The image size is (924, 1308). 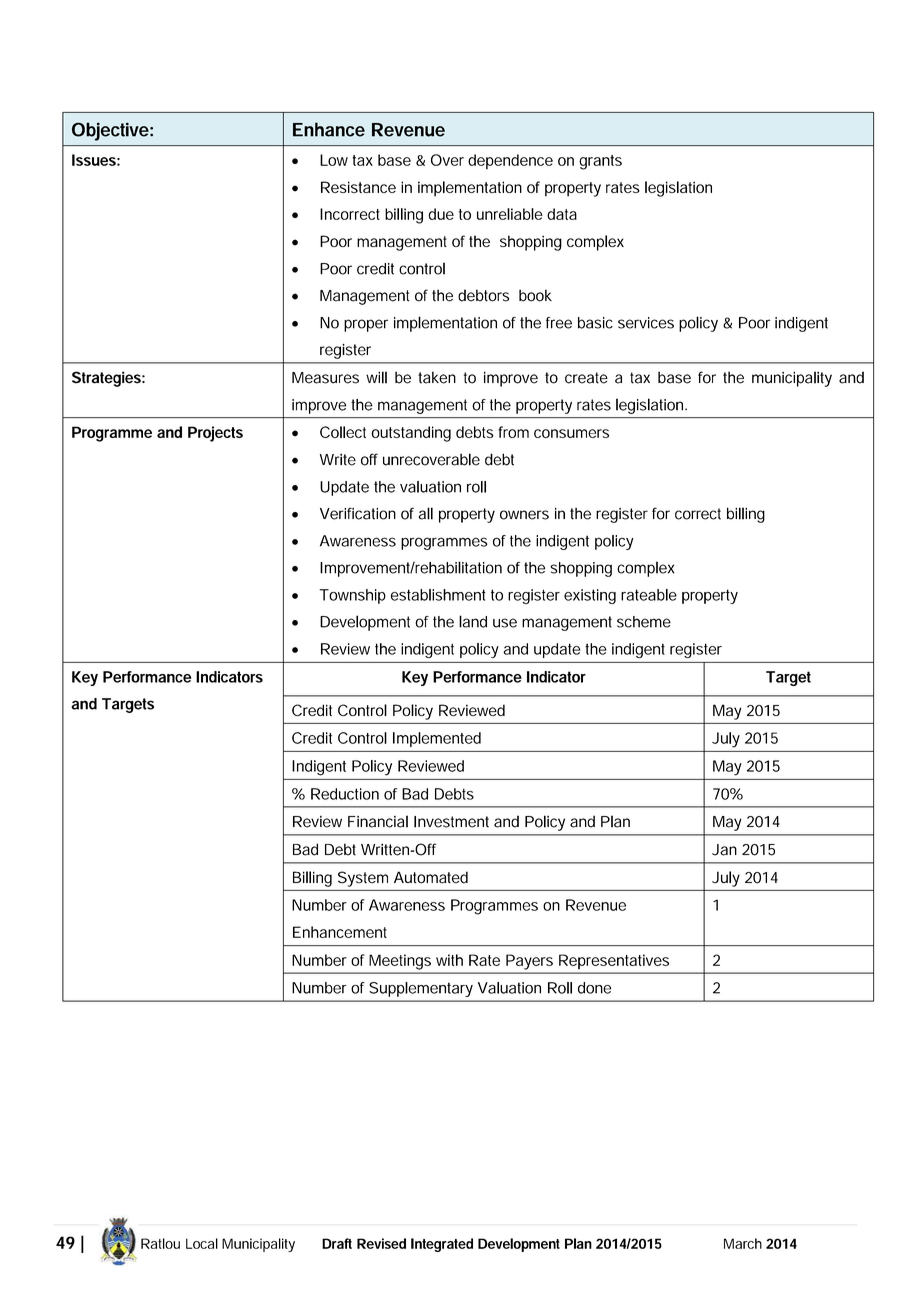 I want to click on Representatives, so click(x=614, y=962).
